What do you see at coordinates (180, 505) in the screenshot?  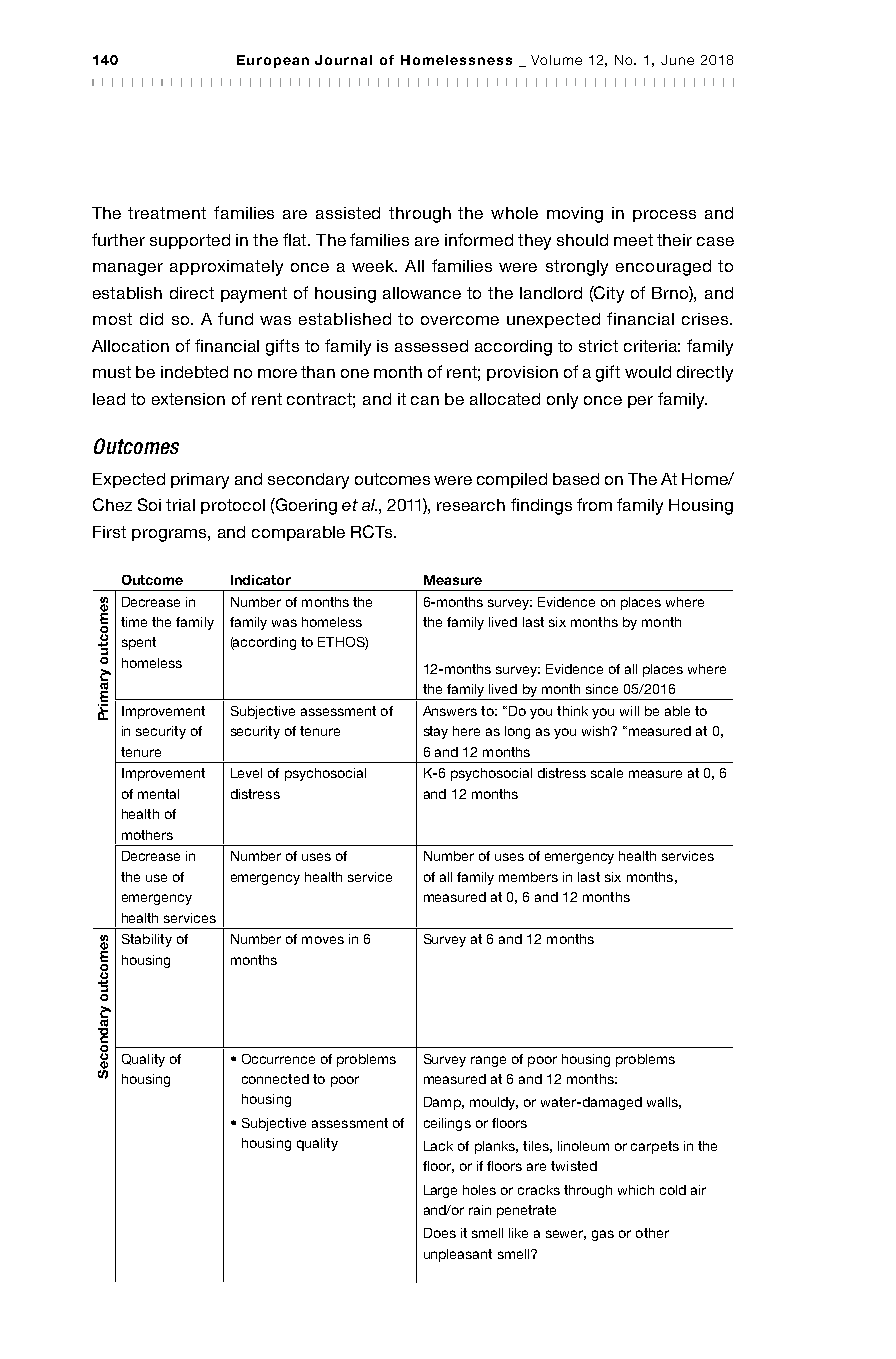 I see `trial` at bounding box center [180, 505].
